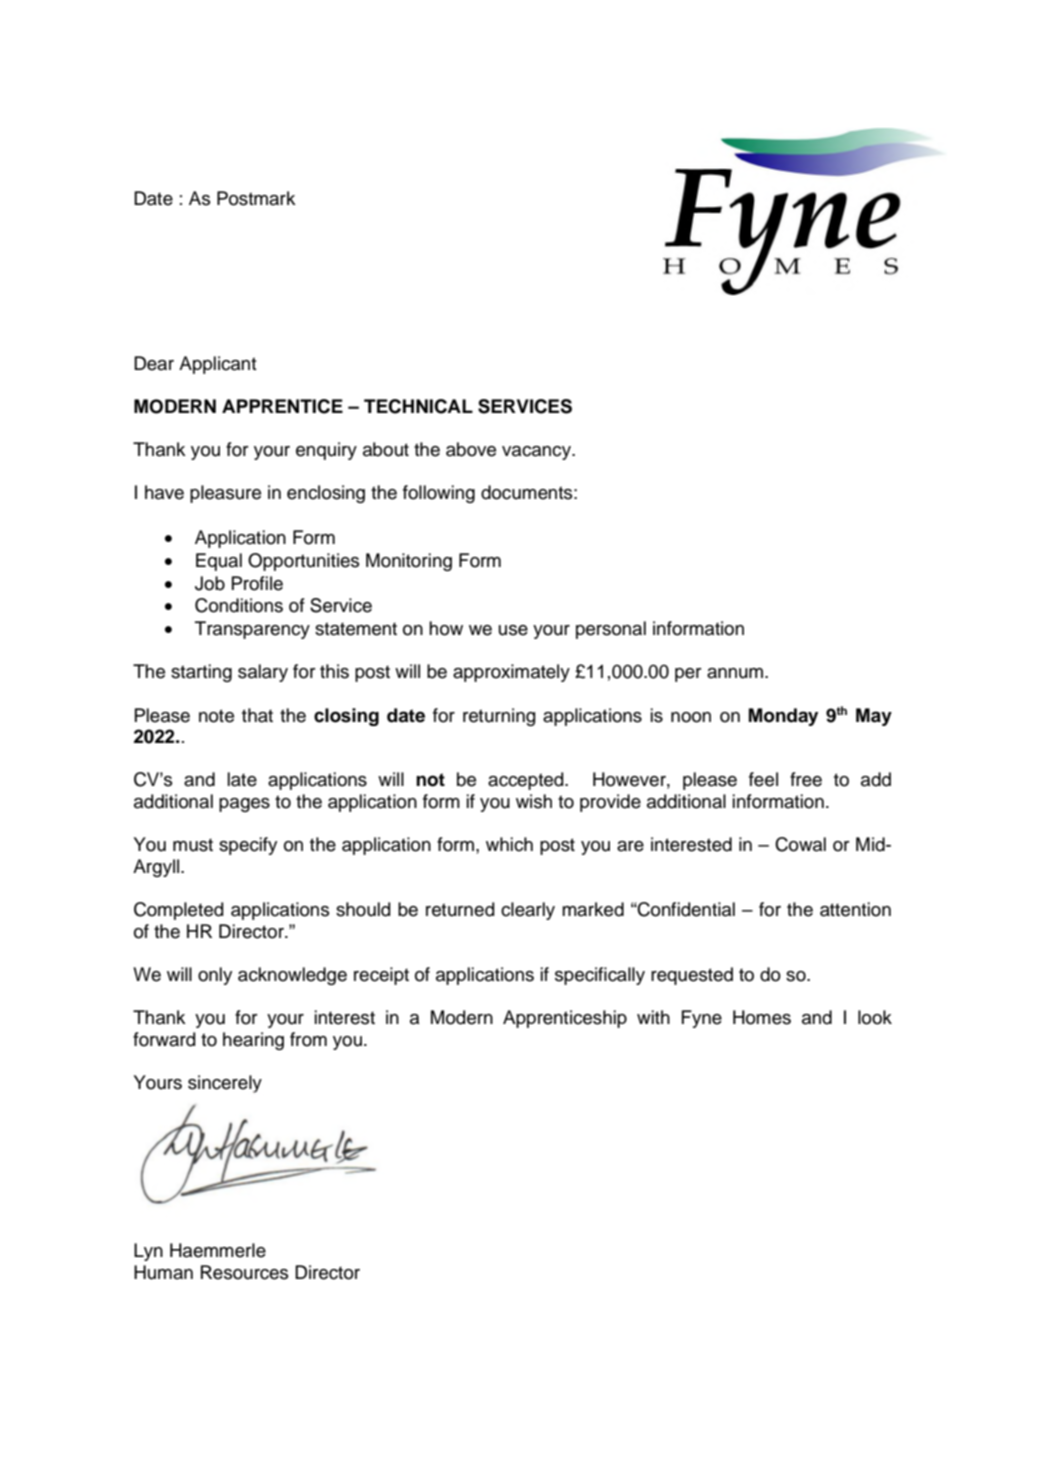 This document has height=1477, width=1044. I want to click on Homes, so click(762, 1017).
